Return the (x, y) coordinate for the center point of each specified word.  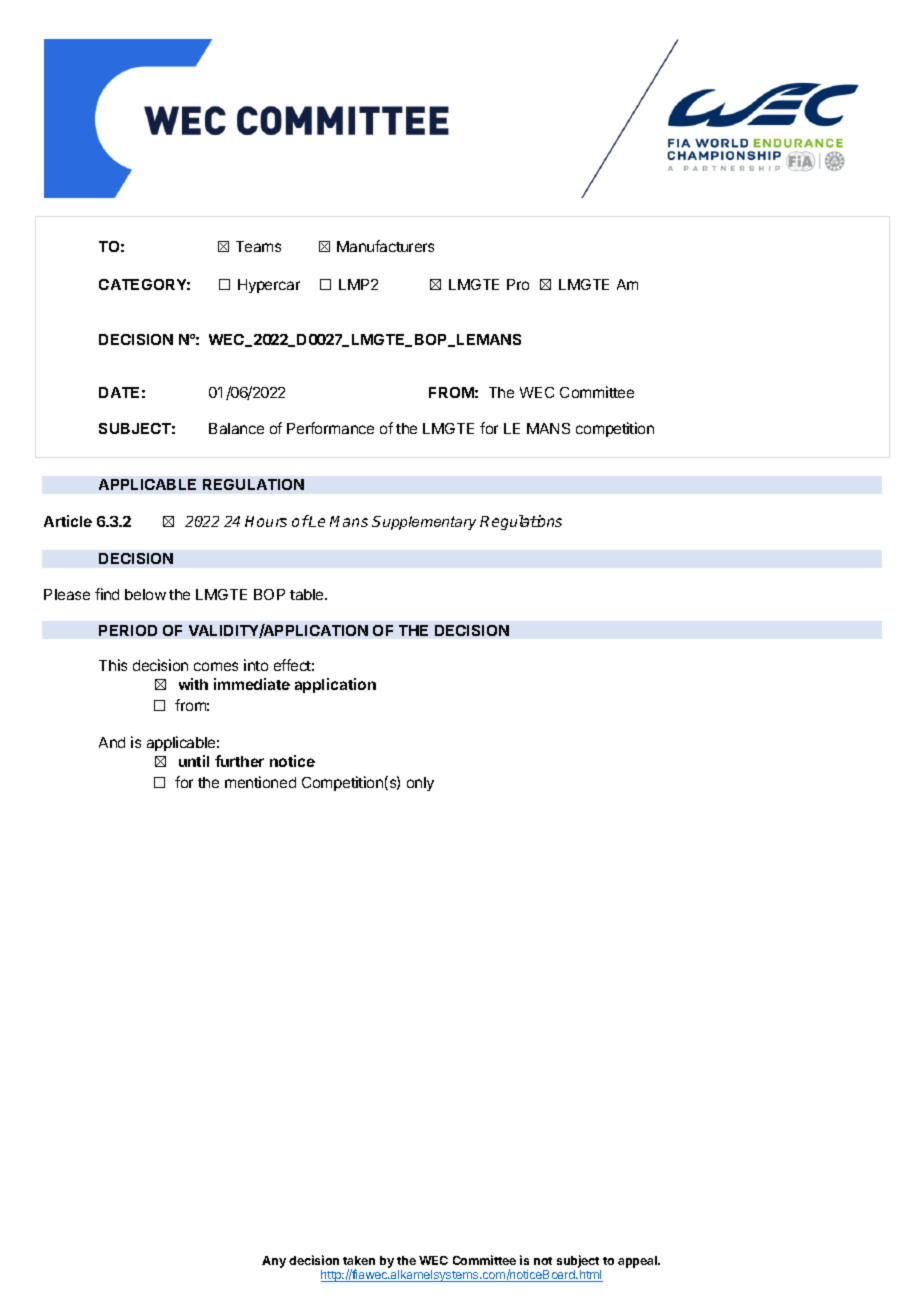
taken (359, 1260)
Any (274, 1262)
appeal (638, 1262)
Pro (518, 284)
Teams (258, 246)
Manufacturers (385, 246)
